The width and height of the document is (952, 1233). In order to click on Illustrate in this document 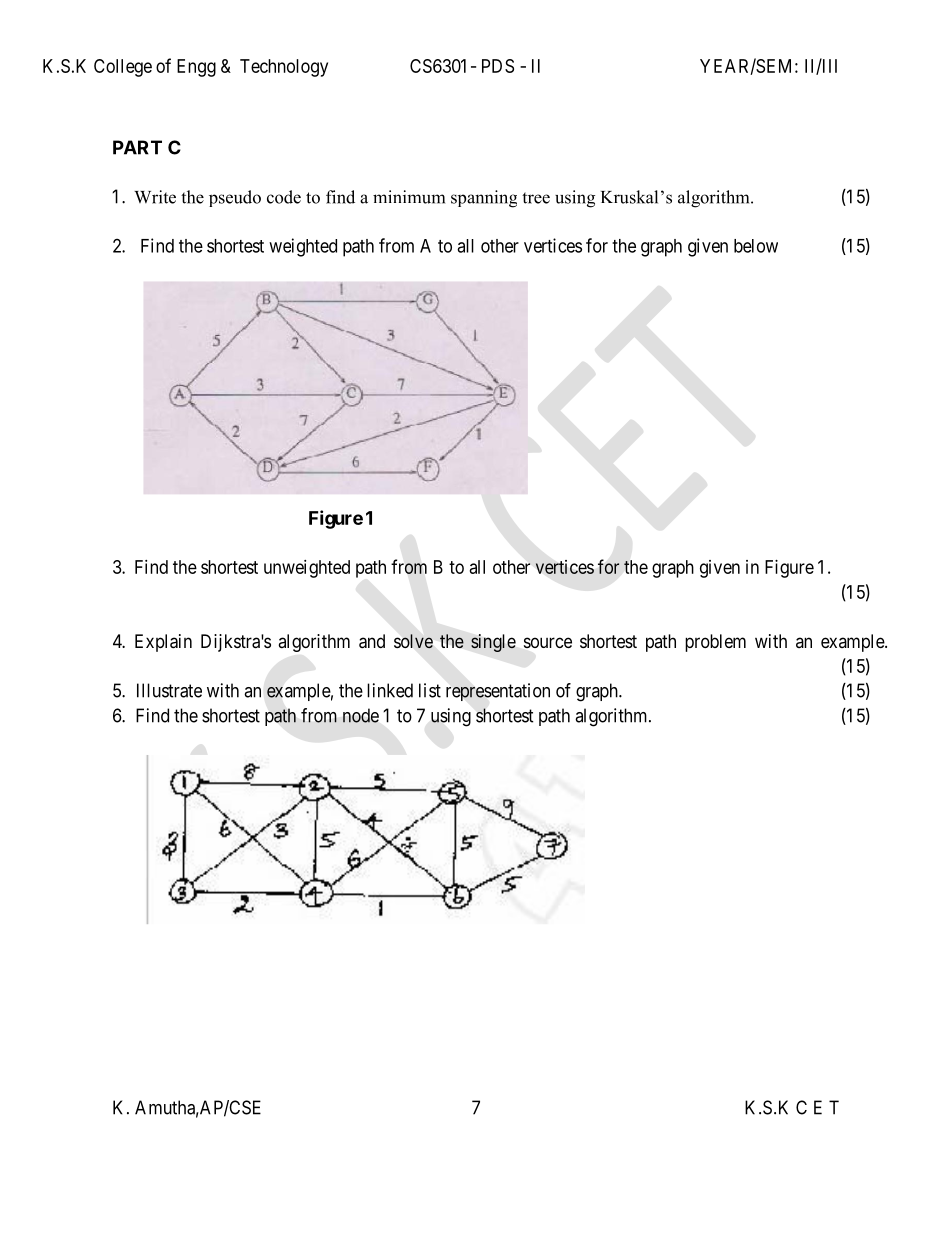, I will do `click(169, 690)`.
